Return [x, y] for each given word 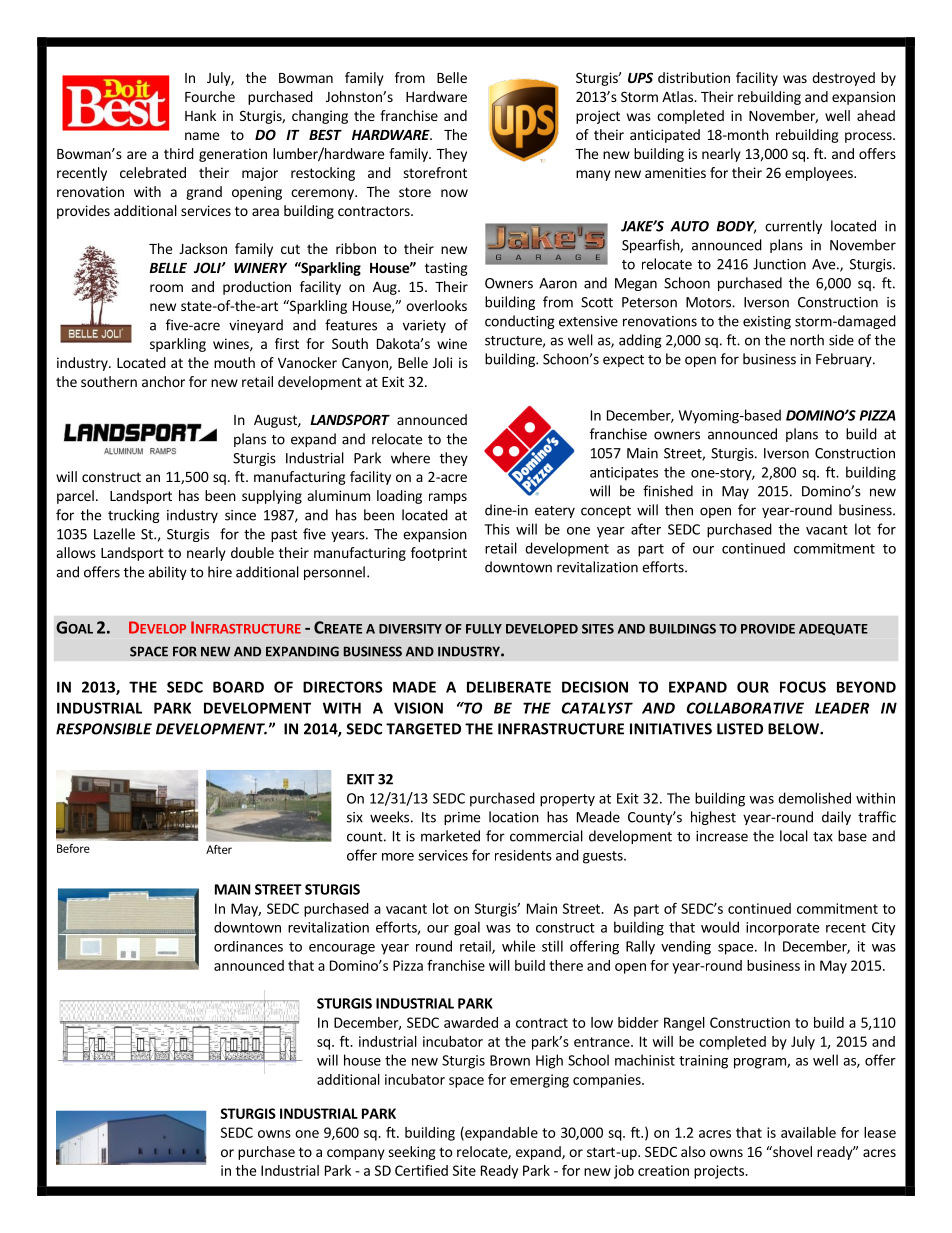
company [356, 1154]
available [808, 1132]
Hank [200, 115]
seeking [412, 1153]
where [410, 458]
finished [668, 491]
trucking [134, 516]
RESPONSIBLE [104, 729]
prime [462, 818]
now [454, 193]
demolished [814, 798]
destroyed [843, 79]
